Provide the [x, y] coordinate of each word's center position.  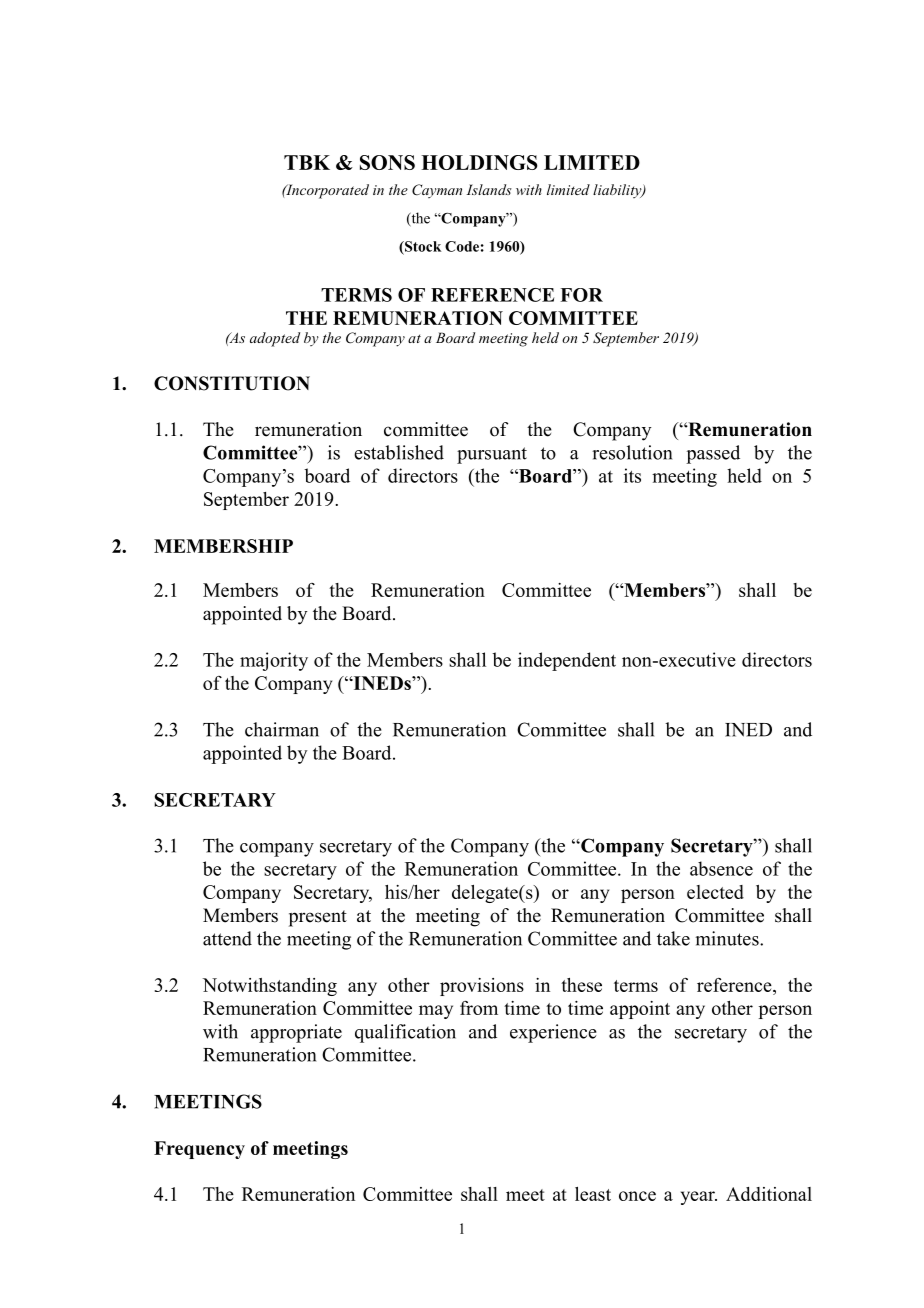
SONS [387, 162]
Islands [489, 189]
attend [227, 938]
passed [713, 454]
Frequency [199, 1150]
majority [274, 661]
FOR [581, 295]
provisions [482, 987]
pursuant [492, 455]
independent [567, 661]
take [673, 938]
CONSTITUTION [232, 383]
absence [721, 868]
